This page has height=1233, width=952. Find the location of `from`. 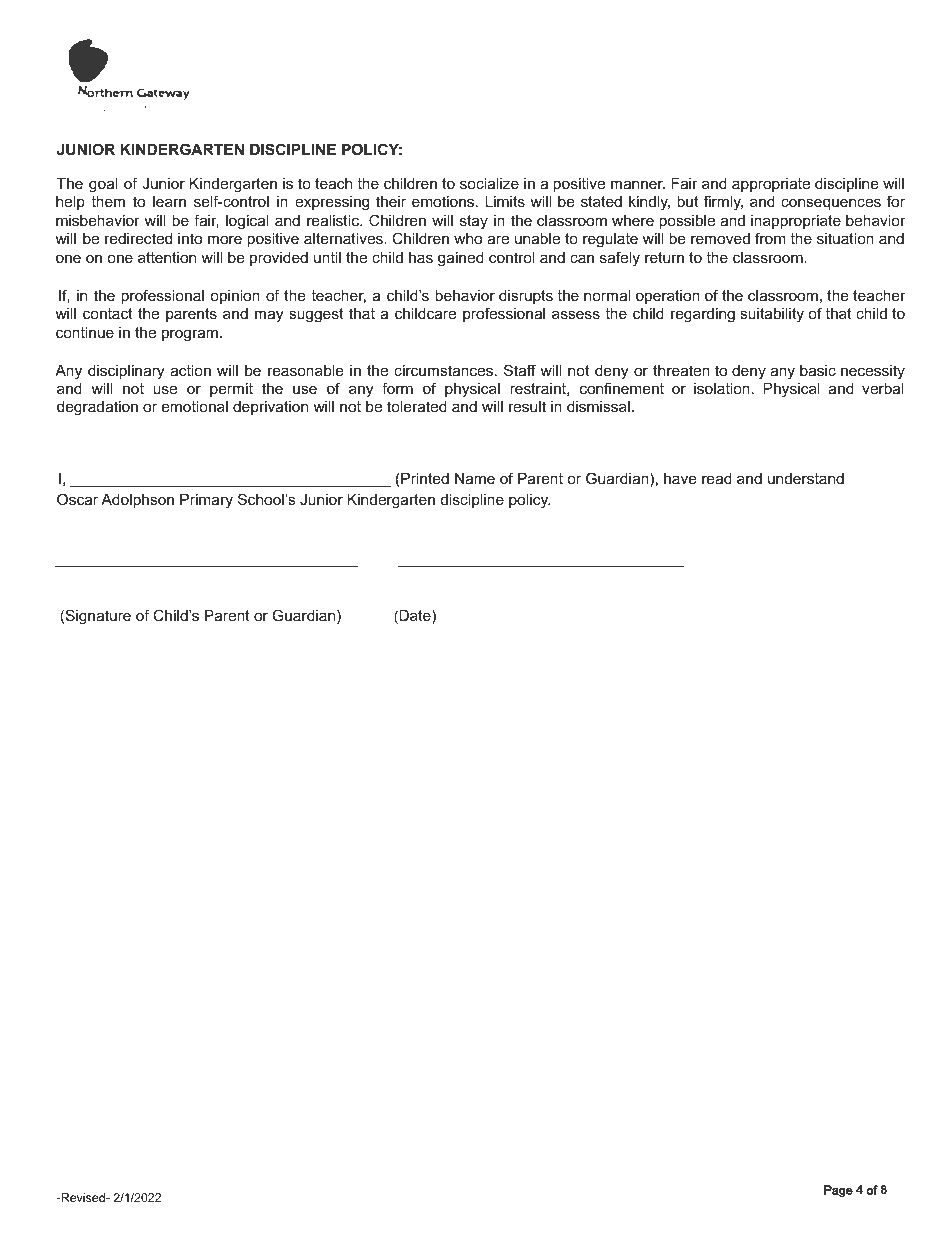

from is located at coordinates (770, 238).
